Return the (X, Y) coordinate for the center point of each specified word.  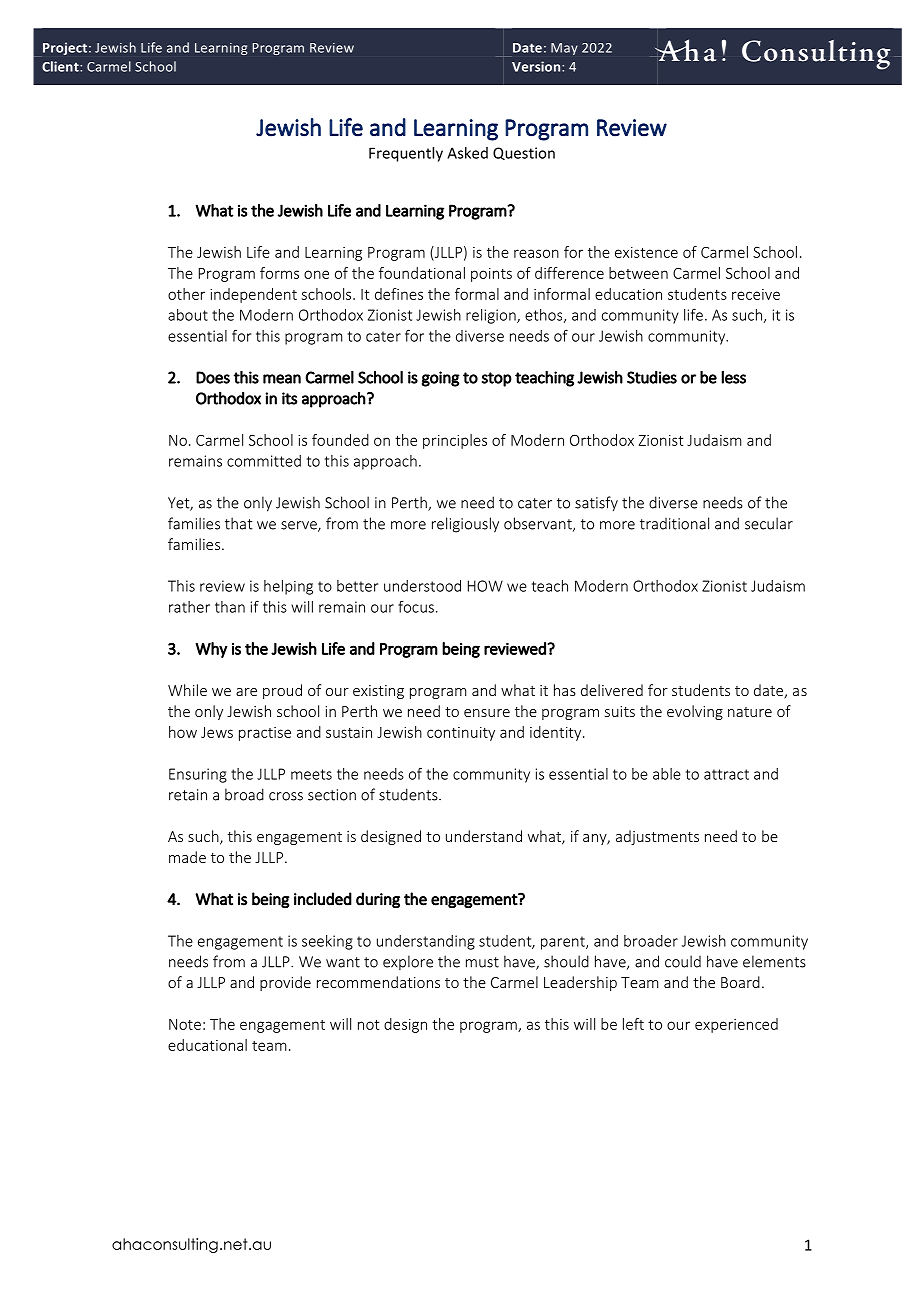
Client (61, 66)
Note (185, 1024)
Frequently (406, 154)
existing (378, 692)
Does (213, 377)
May (564, 49)
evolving (695, 712)
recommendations (378, 982)
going (441, 379)
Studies (652, 377)
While (187, 690)
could (683, 961)
